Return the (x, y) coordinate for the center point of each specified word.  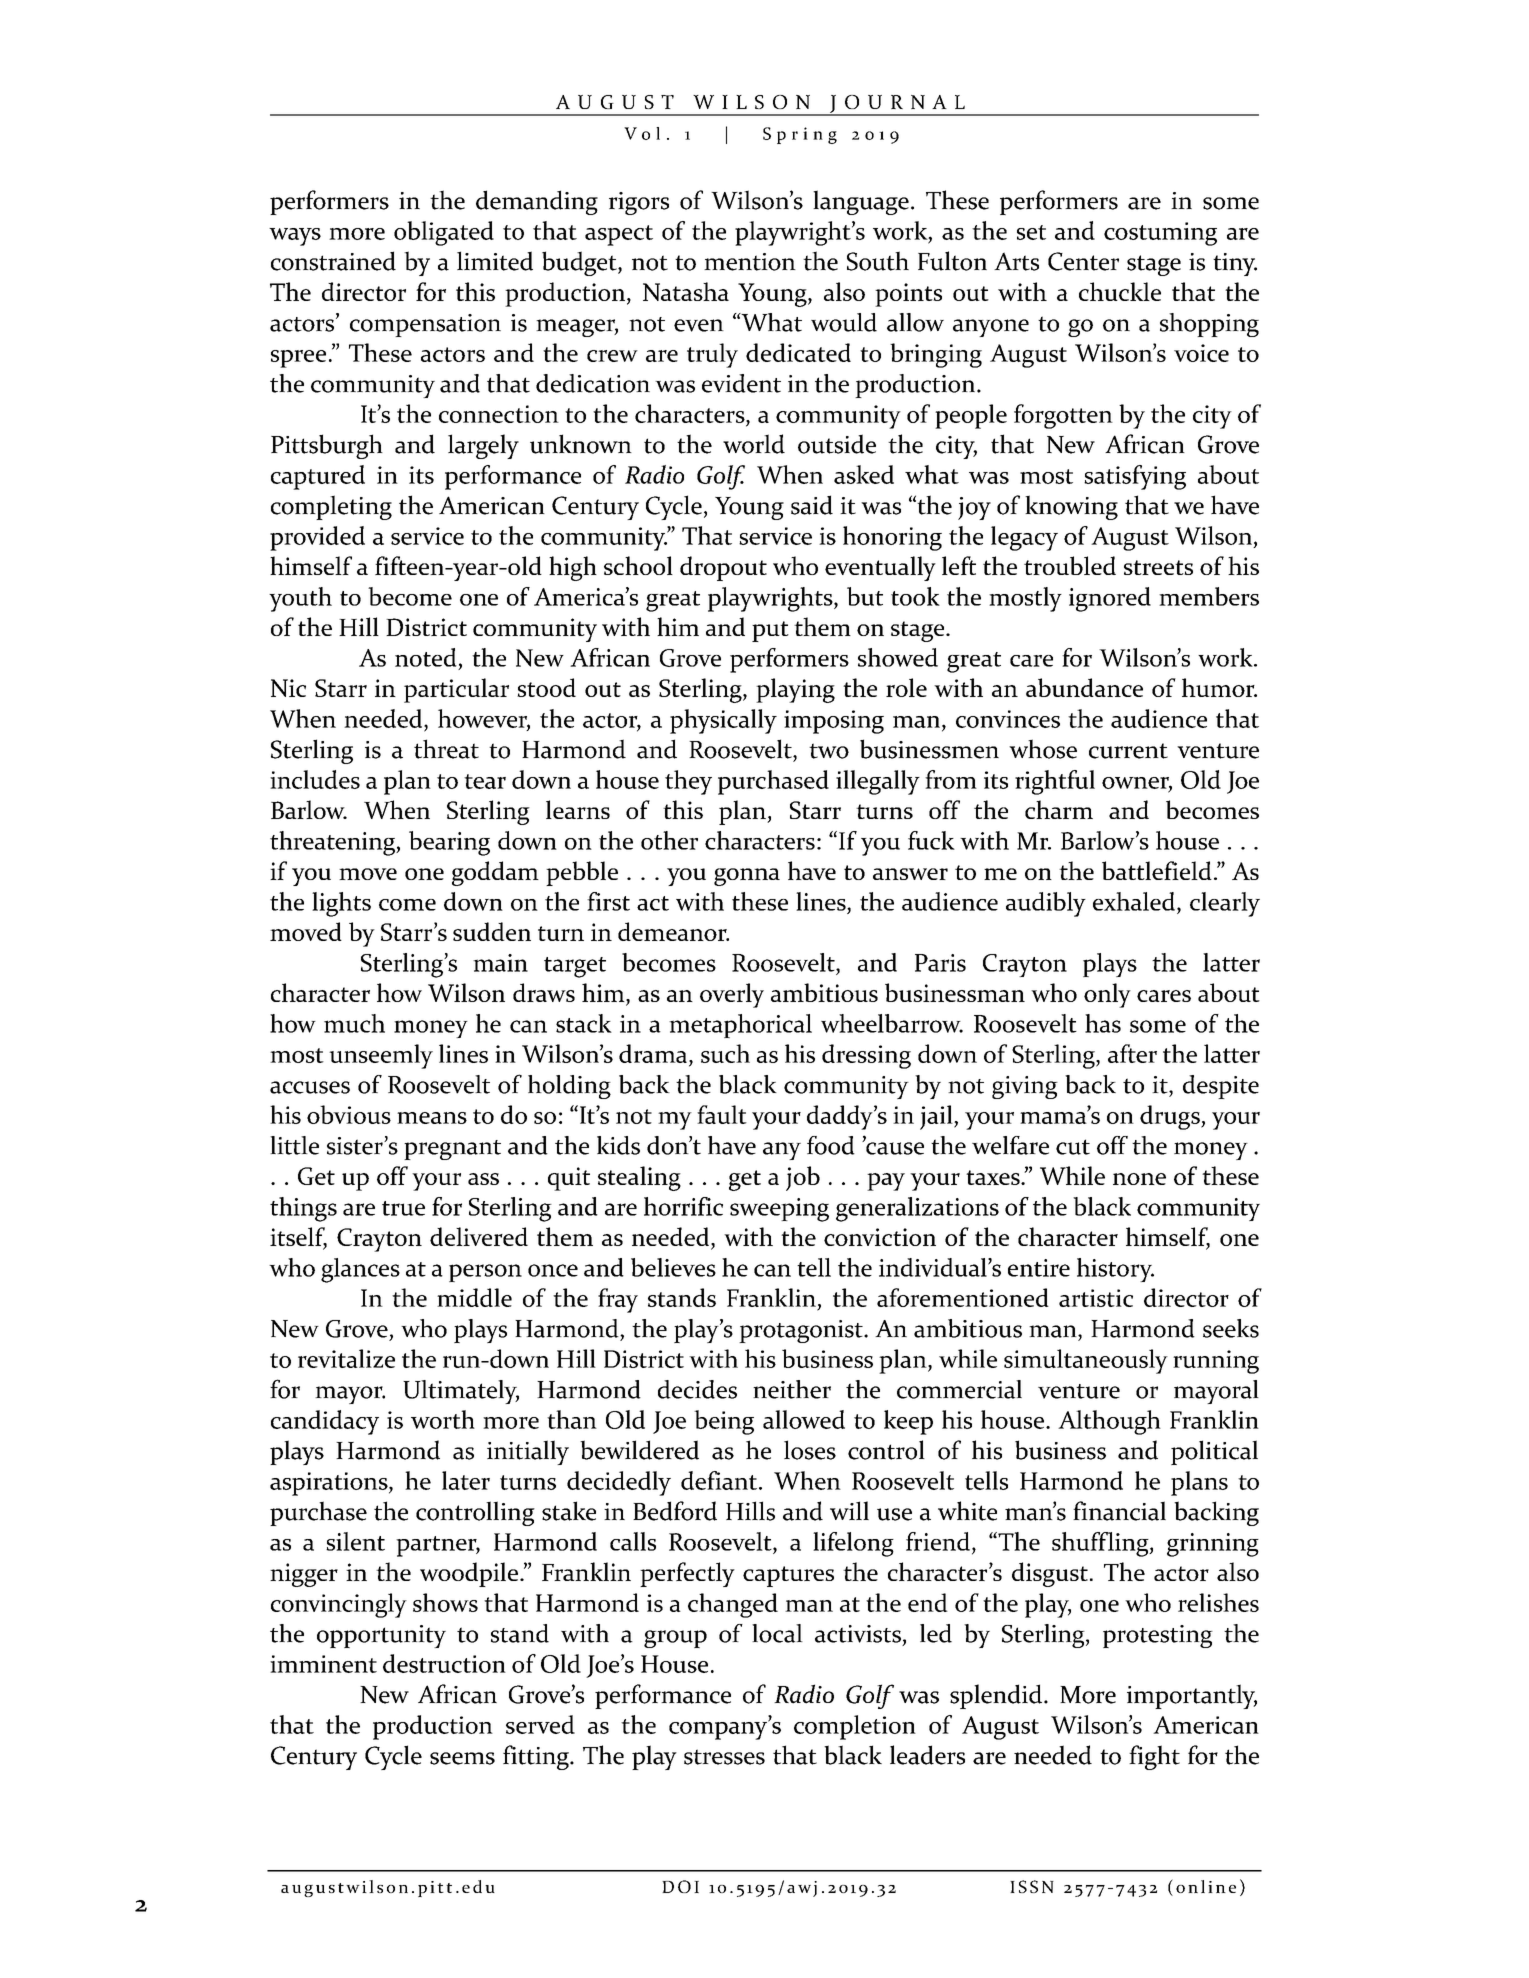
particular (456, 690)
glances (360, 1270)
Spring (800, 135)
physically (723, 721)
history (1115, 1270)
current (1128, 751)
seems (462, 1758)
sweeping (779, 1210)
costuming (1160, 234)
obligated (444, 233)
